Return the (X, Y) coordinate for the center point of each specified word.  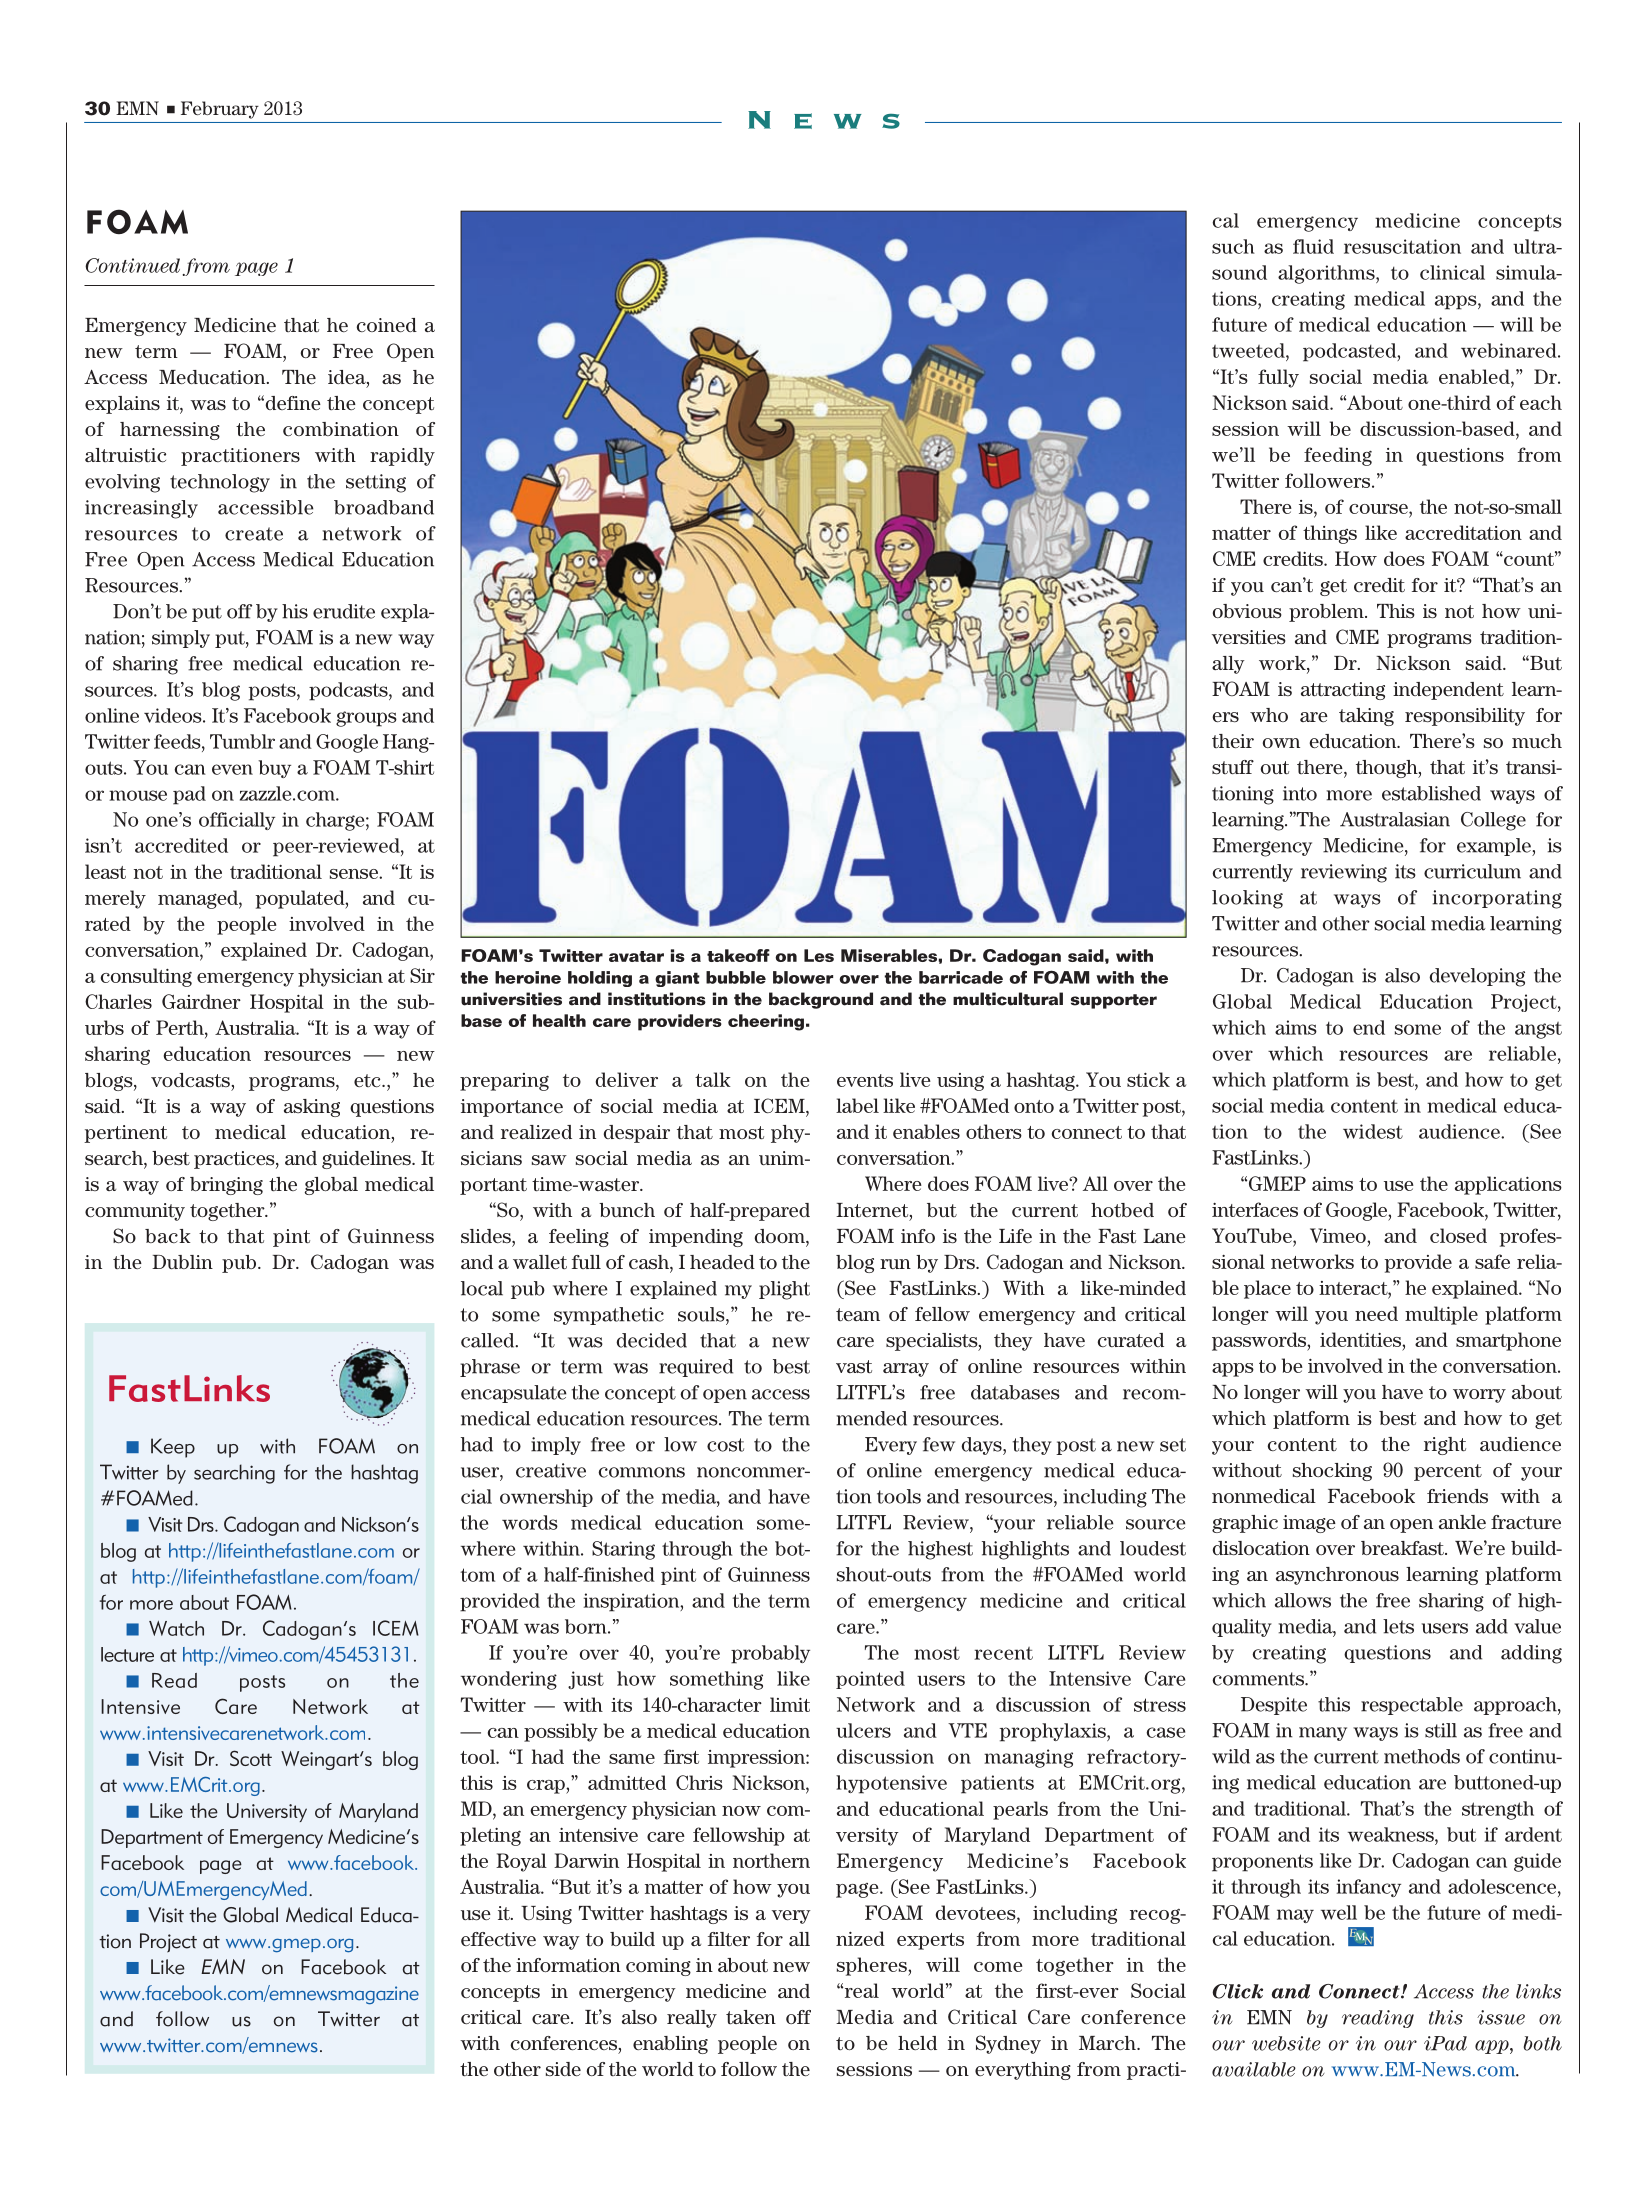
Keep (173, 1448)
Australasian (1395, 819)
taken (751, 2017)
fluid (1313, 246)
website (1286, 2043)
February (220, 110)
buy (274, 769)
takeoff (738, 955)
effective (498, 1939)
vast (854, 1367)
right (1445, 1446)
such (1233, 246)
